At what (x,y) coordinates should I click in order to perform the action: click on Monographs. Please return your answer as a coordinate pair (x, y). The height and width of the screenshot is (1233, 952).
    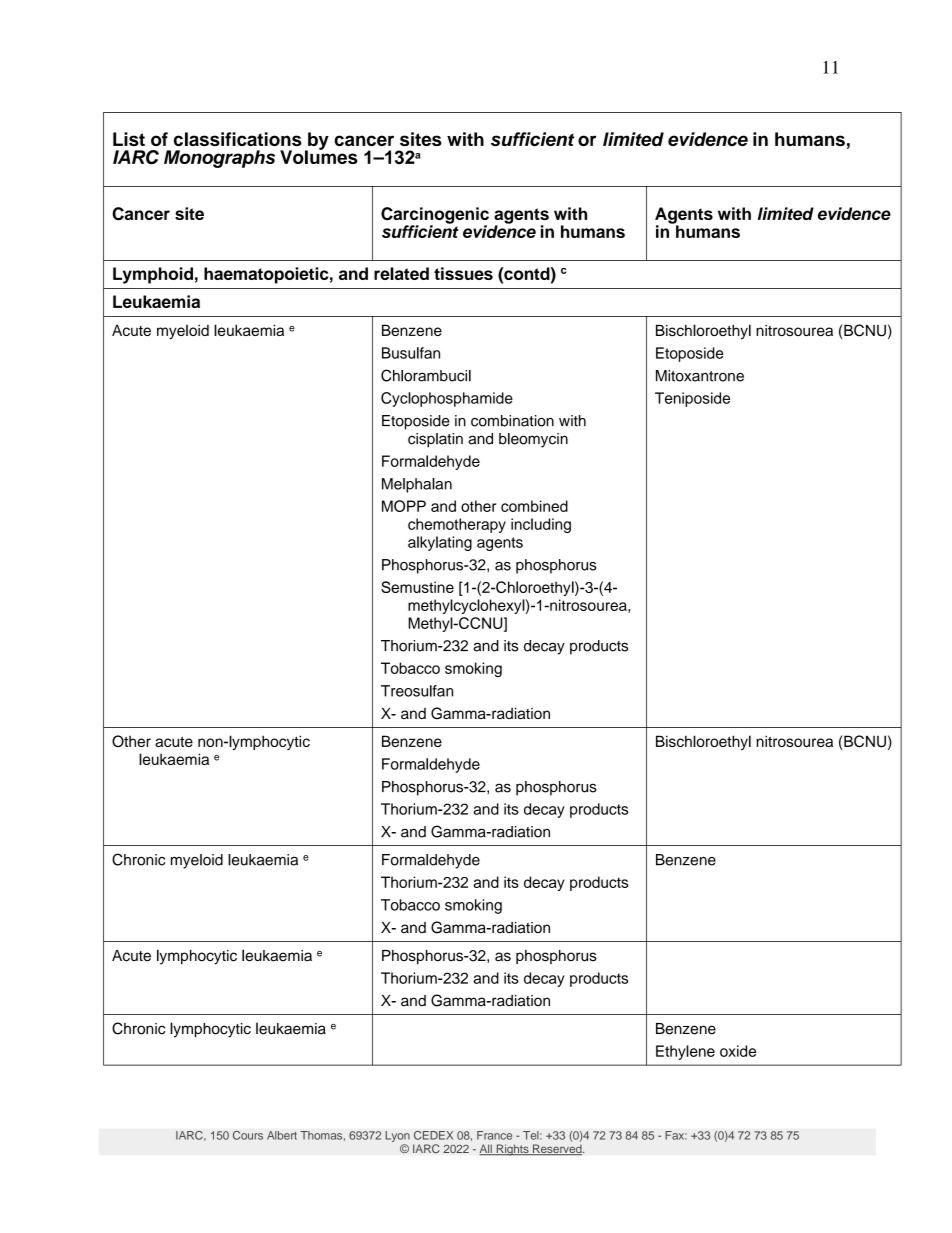
    Looking at the image, I should click on (219, 159).
